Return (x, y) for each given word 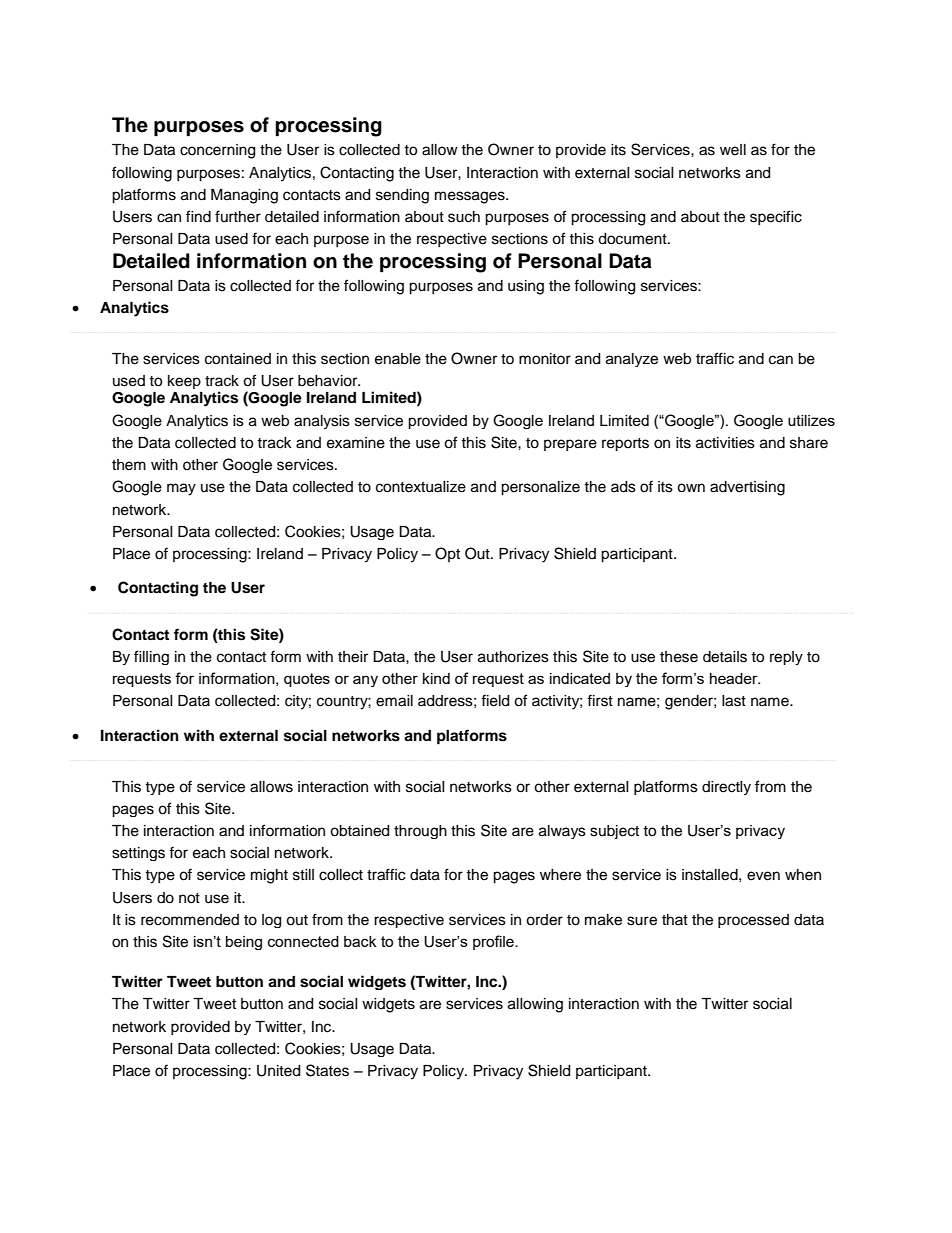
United (278, 1071)
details (725, 657)
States (327, 1070)
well (733, 150)
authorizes (513, 657)
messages (471, 197)
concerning (217, 151)
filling (151, 657)
